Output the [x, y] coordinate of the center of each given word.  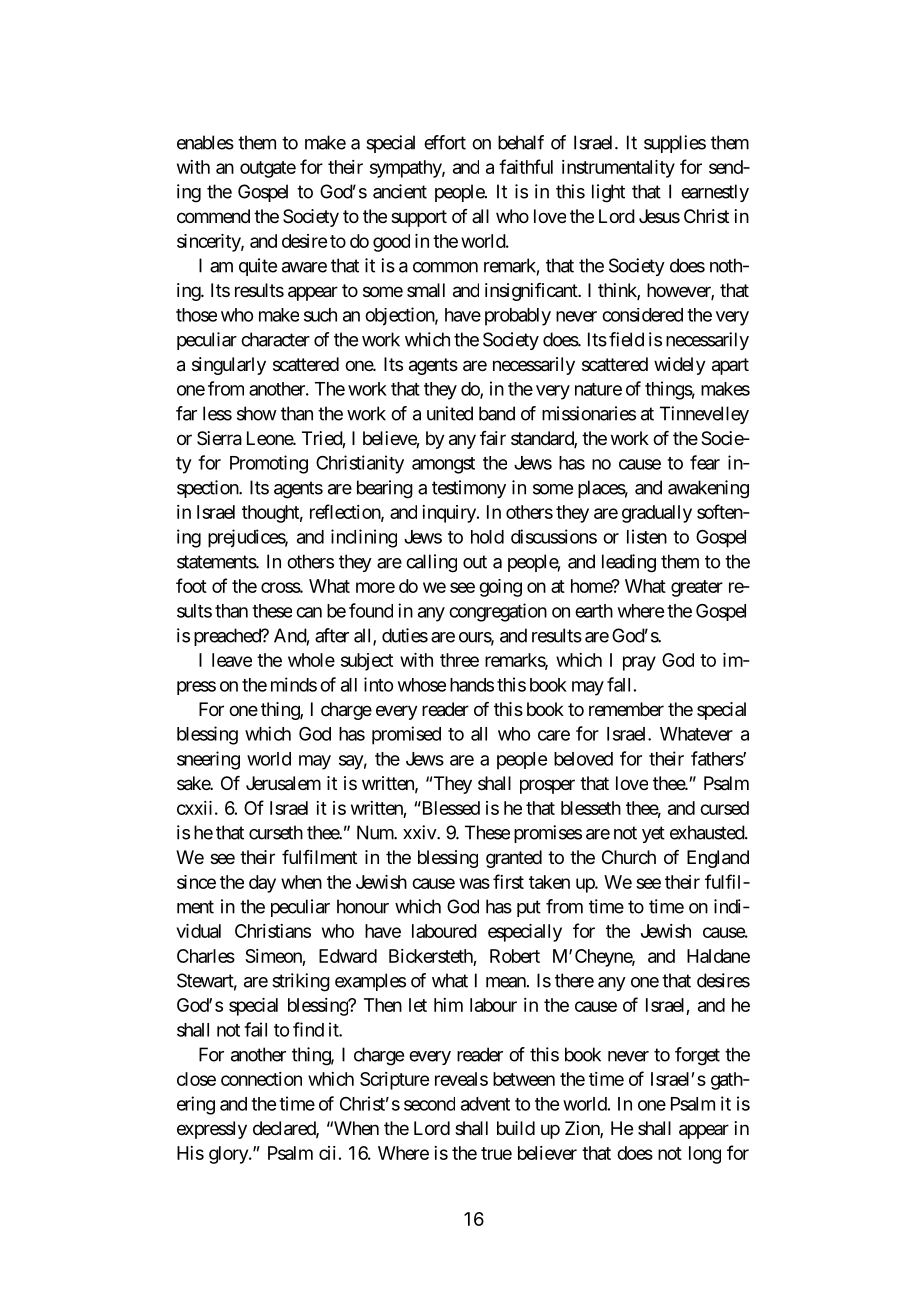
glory [229, 1155]
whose [422, 685]
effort [445, 142]
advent [485, 1104]
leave [232, 660]
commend [213, 216]
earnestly [715, 193]
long [705, 1155]
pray [639, 663]
